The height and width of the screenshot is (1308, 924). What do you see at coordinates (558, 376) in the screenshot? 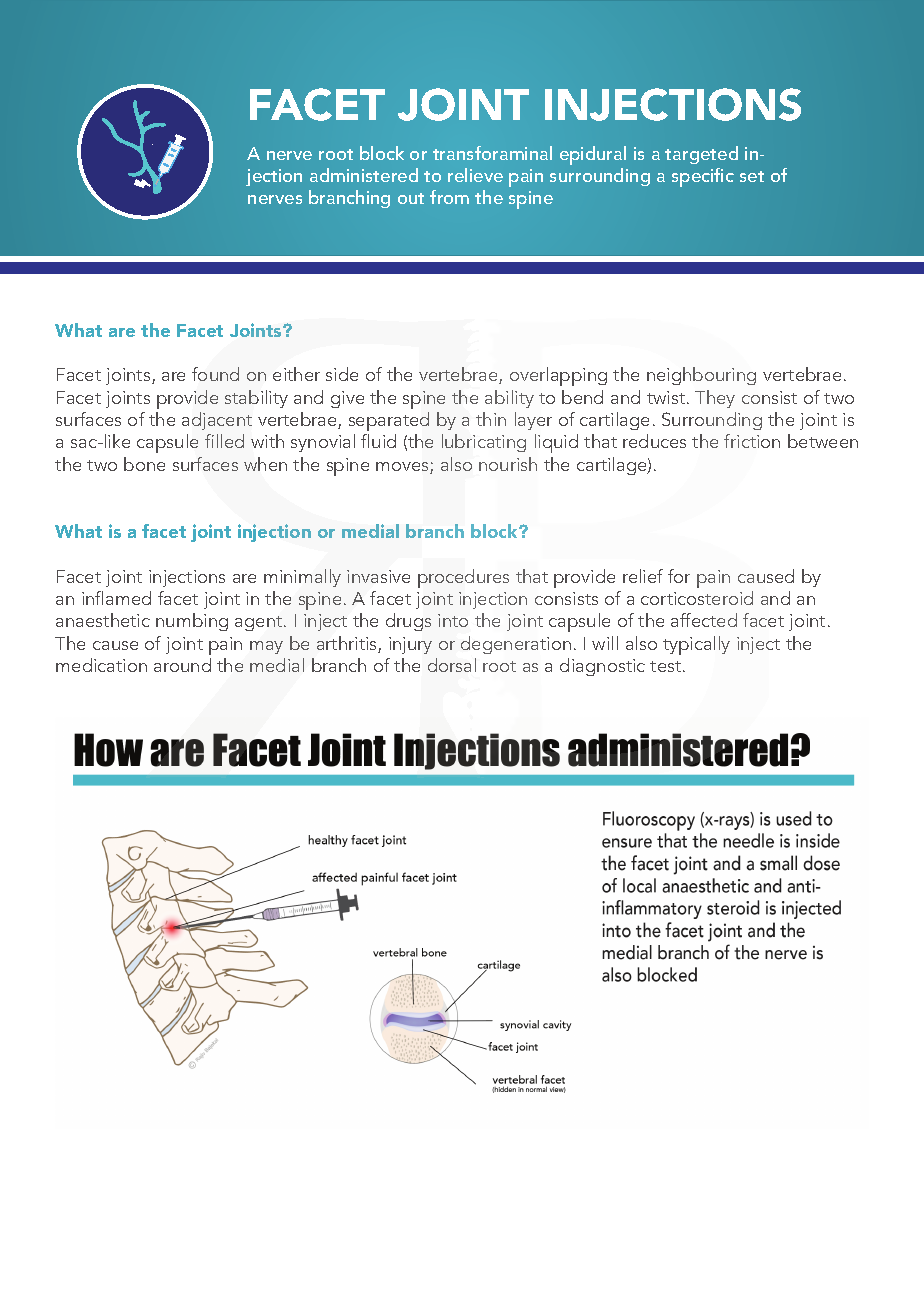
I see `overlapping` at bounding box center [558, 376].
